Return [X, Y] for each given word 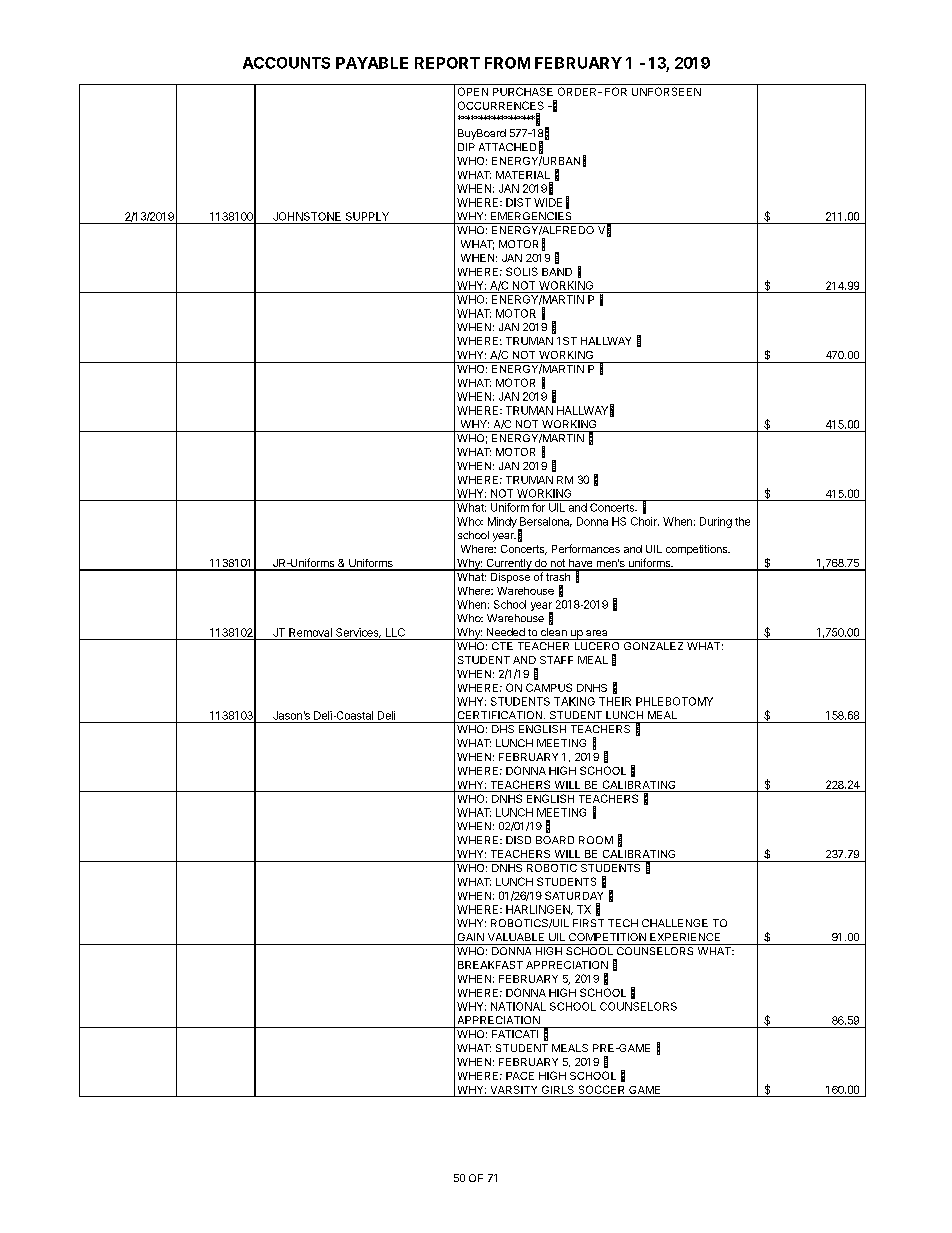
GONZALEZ [653, 646]
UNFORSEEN [666, 91]
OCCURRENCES [501, 105]
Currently [508, 565]
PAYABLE [372, 63]
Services [358, 633]
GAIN [471, 937]
